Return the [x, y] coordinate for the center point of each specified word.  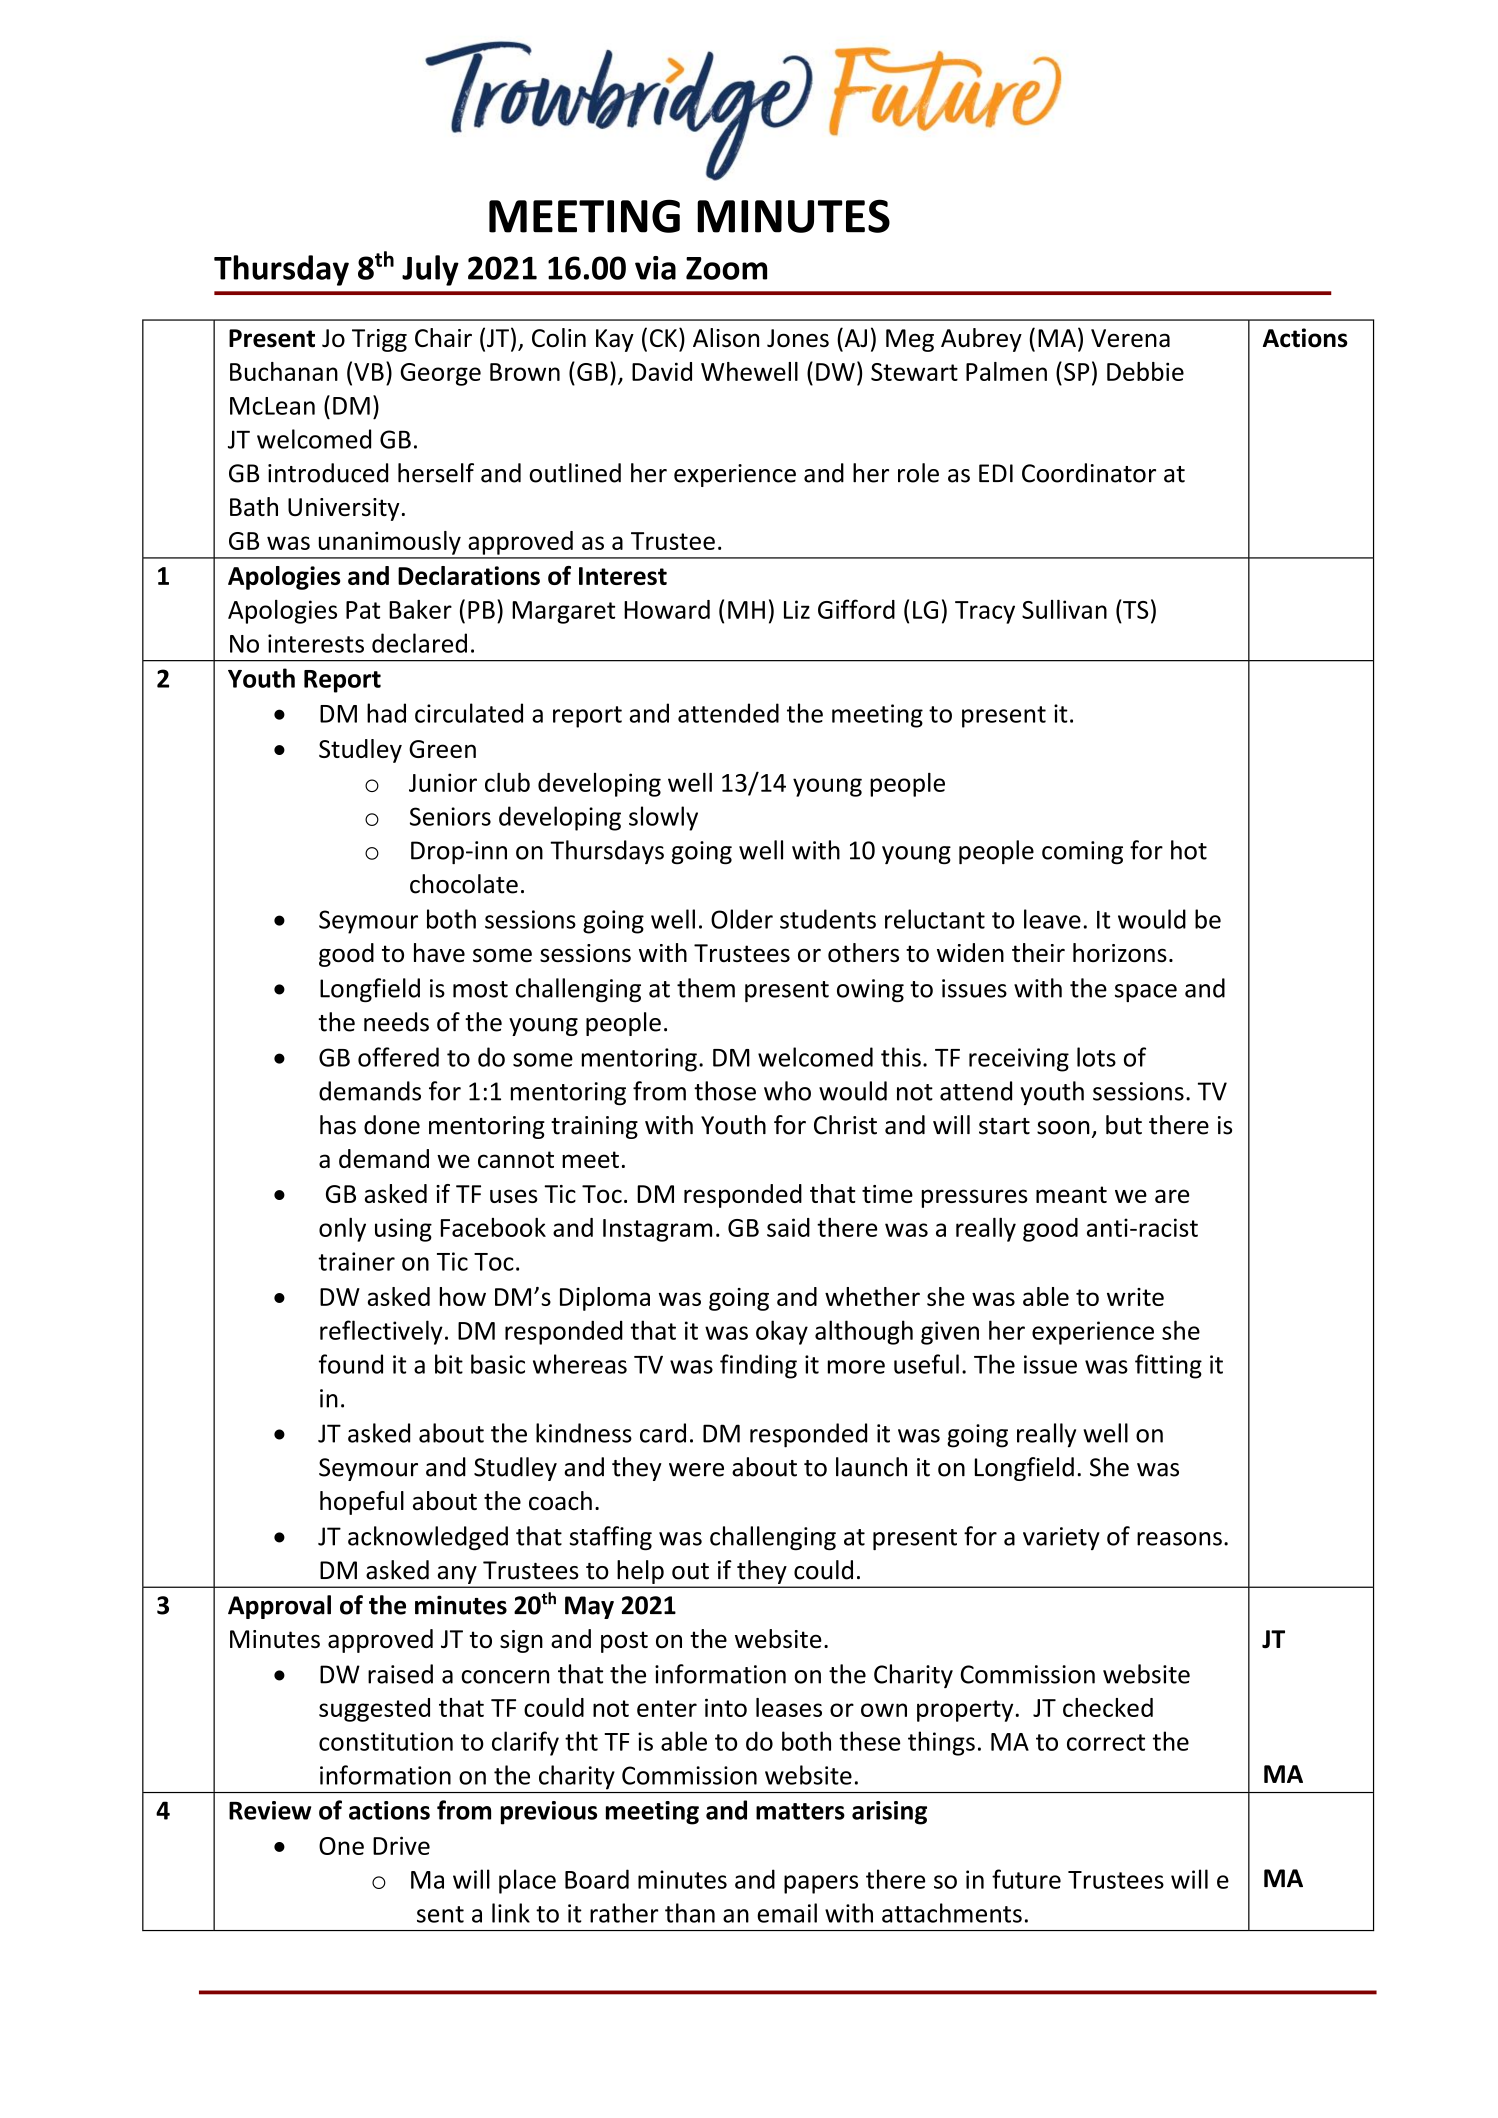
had [386, 713]
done [392, 1125]
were [696, 1470]
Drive [401, 1845]
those [725, 1091]
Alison [726, 337]
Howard [667, 609]
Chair [443, 337]
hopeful [362, 1503]
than [690, 1913]
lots [1096, 1057]
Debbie [1145, 371]
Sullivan [1064, 609]
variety [1061, 1538]
